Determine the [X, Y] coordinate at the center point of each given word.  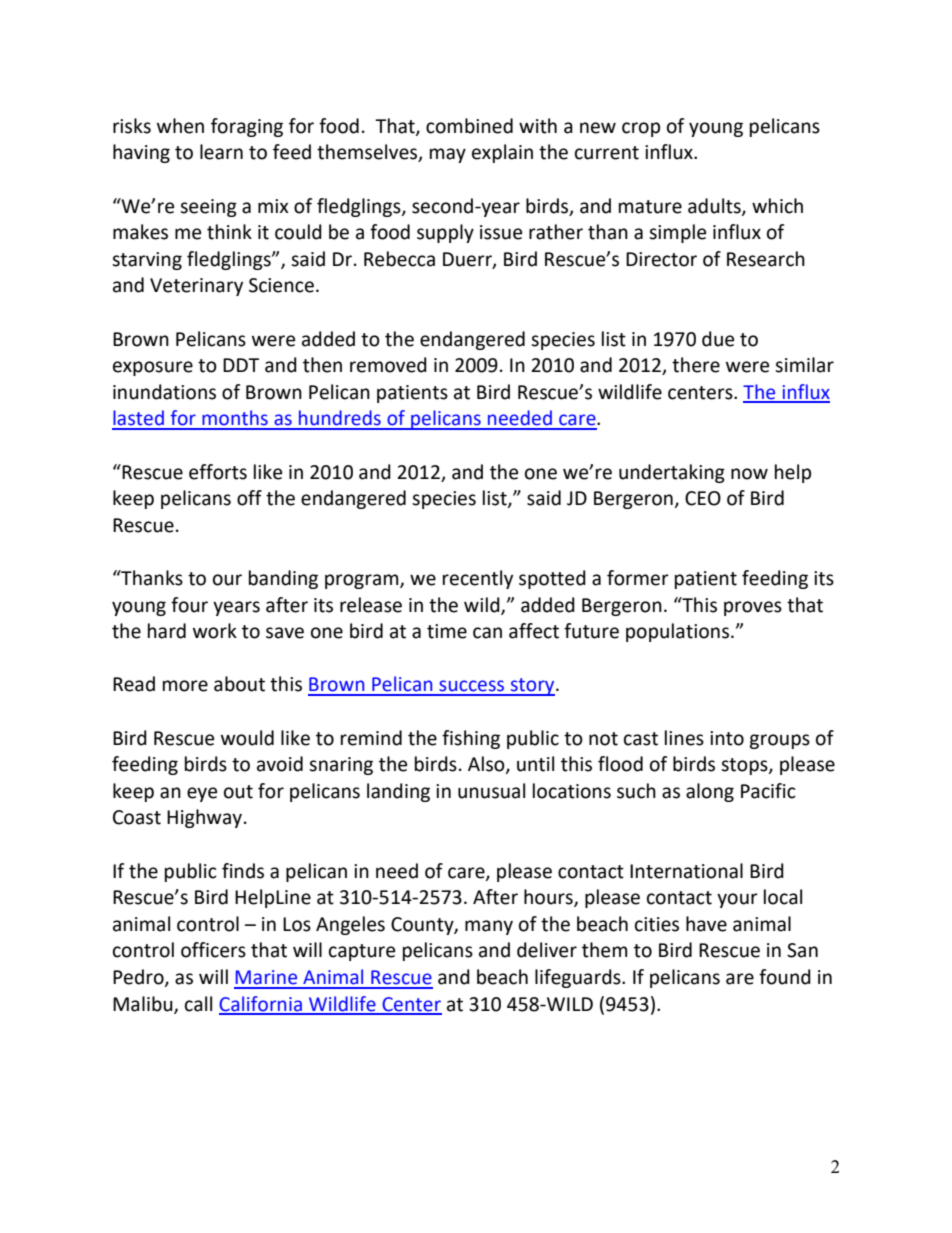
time [447, 631]
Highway [204, 818]
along [710, 792]
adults [715, 206]
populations [677, 632]
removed [388, 365]
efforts [218, 472]
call [198, 1004]
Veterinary [196, 287]
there [696, 365]
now [749, 474]
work [215, 631]
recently [478, 579]
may [448, 155]
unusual [491, 791]
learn [221, 152]
